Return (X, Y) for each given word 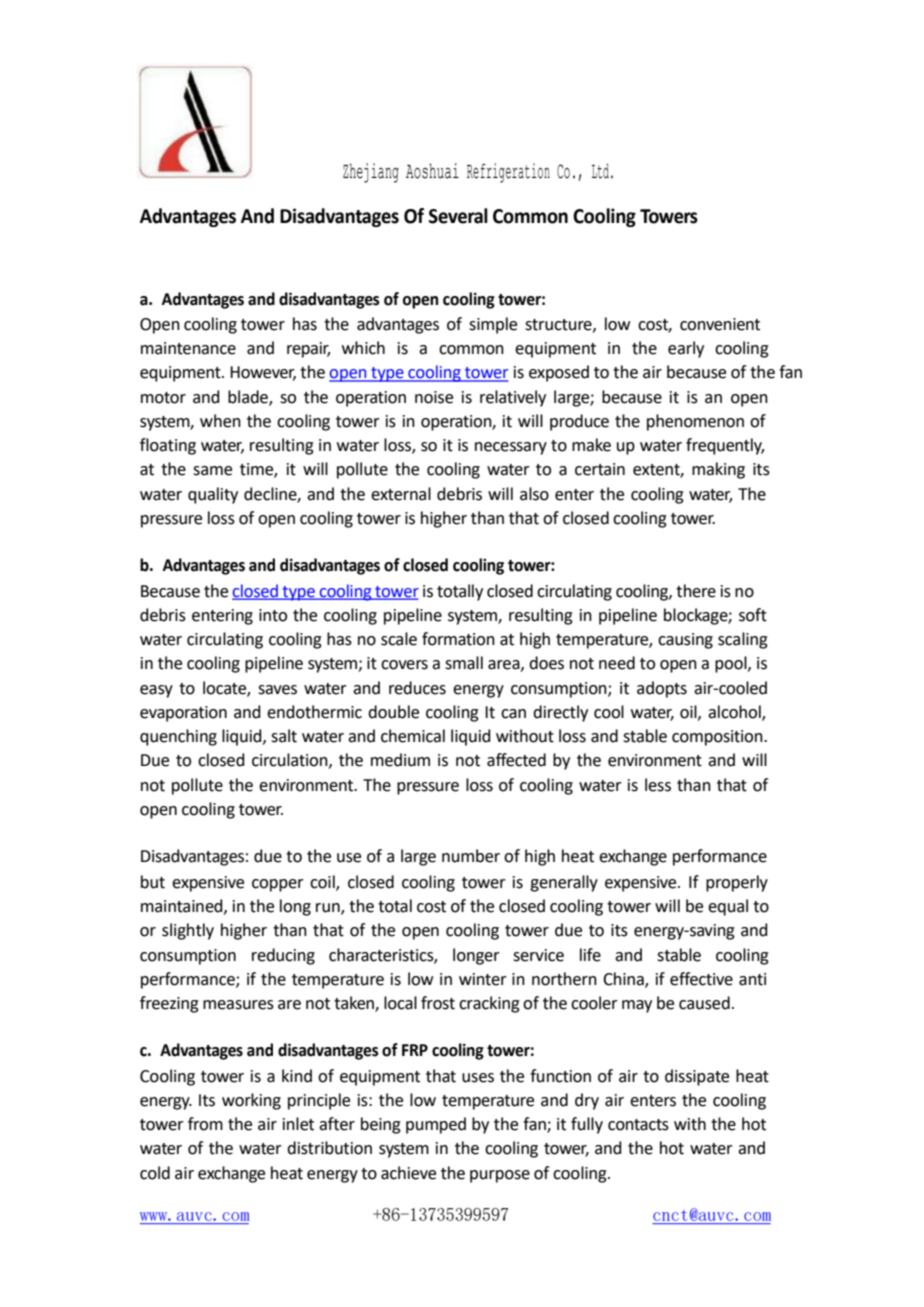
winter (483, 979)
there (696, 591)
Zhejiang (371, 173)
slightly (188, 931)
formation (458, 639)
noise (434, 397)
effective (701, 979)
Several (458, 216)
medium (400, 760)
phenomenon (695, 422)
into (273, 615)
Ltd (600, 171)
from (205, 1124)
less (658, 785)
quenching (178, 737)
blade (249, 397)
